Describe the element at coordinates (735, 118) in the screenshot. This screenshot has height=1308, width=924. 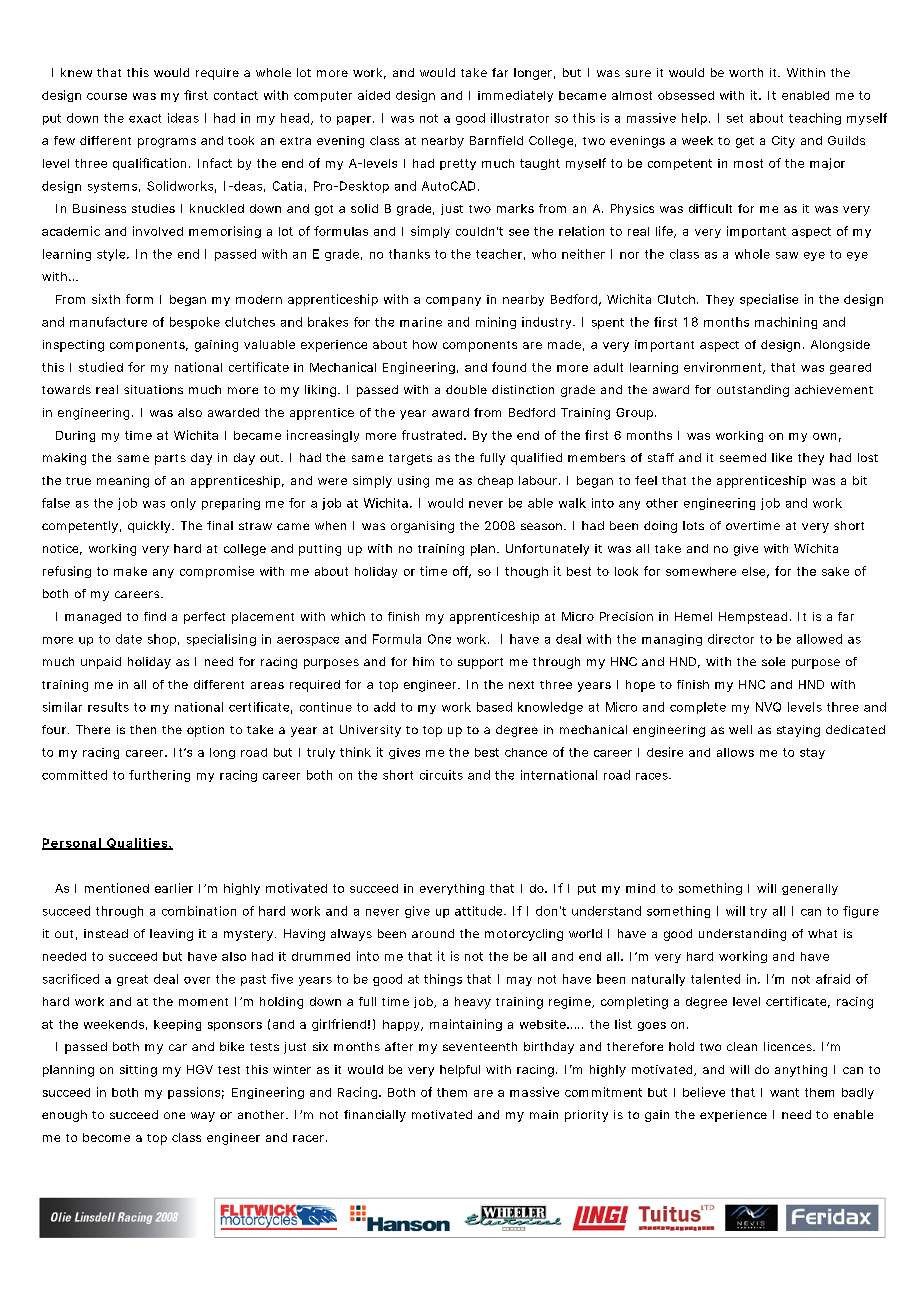
I see `set` at that location.
